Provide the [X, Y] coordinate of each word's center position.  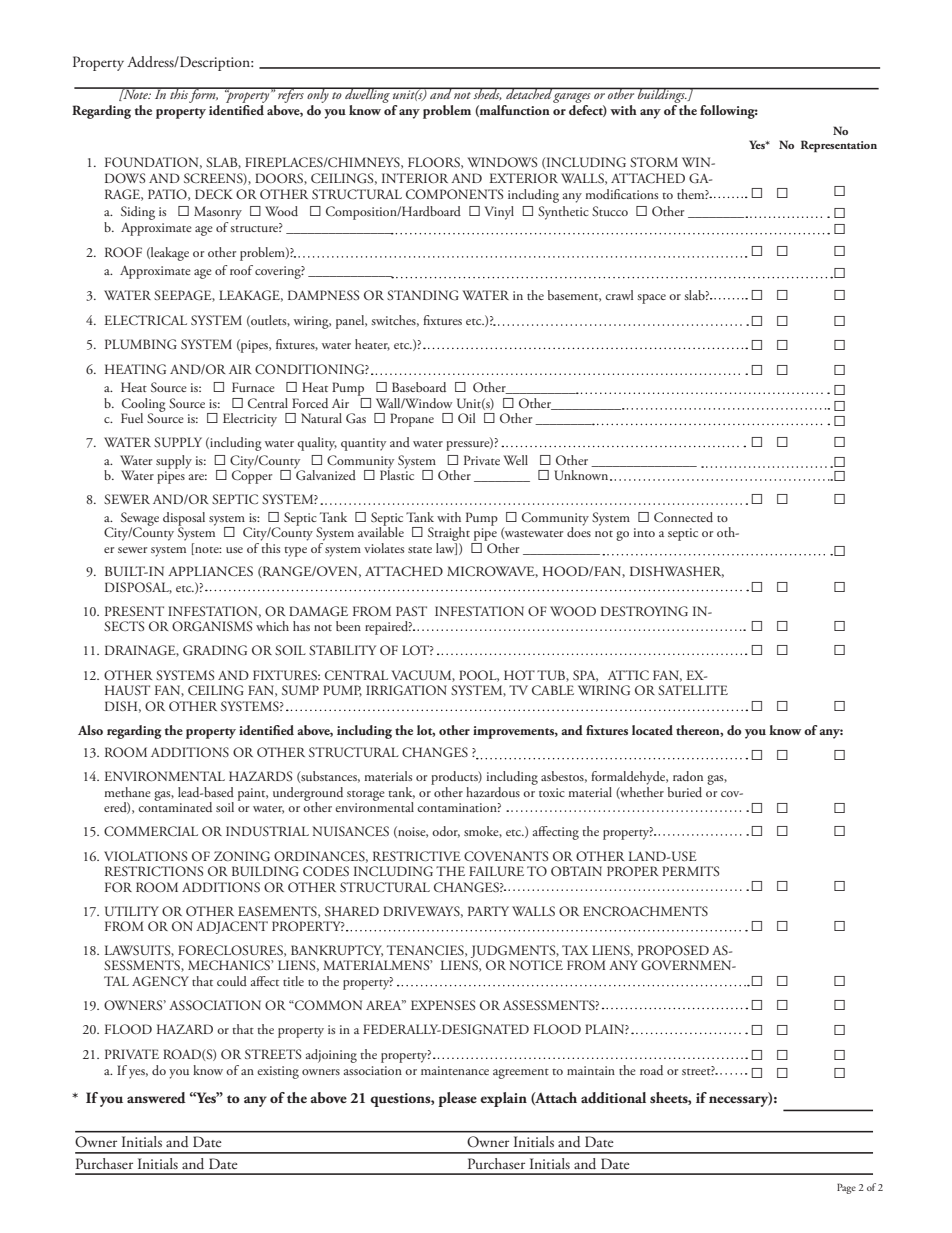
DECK [214, 194]
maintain [591, 1070]
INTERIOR [415, 178]
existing [278, 1072]
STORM [654, 162]
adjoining [331, 1056]
